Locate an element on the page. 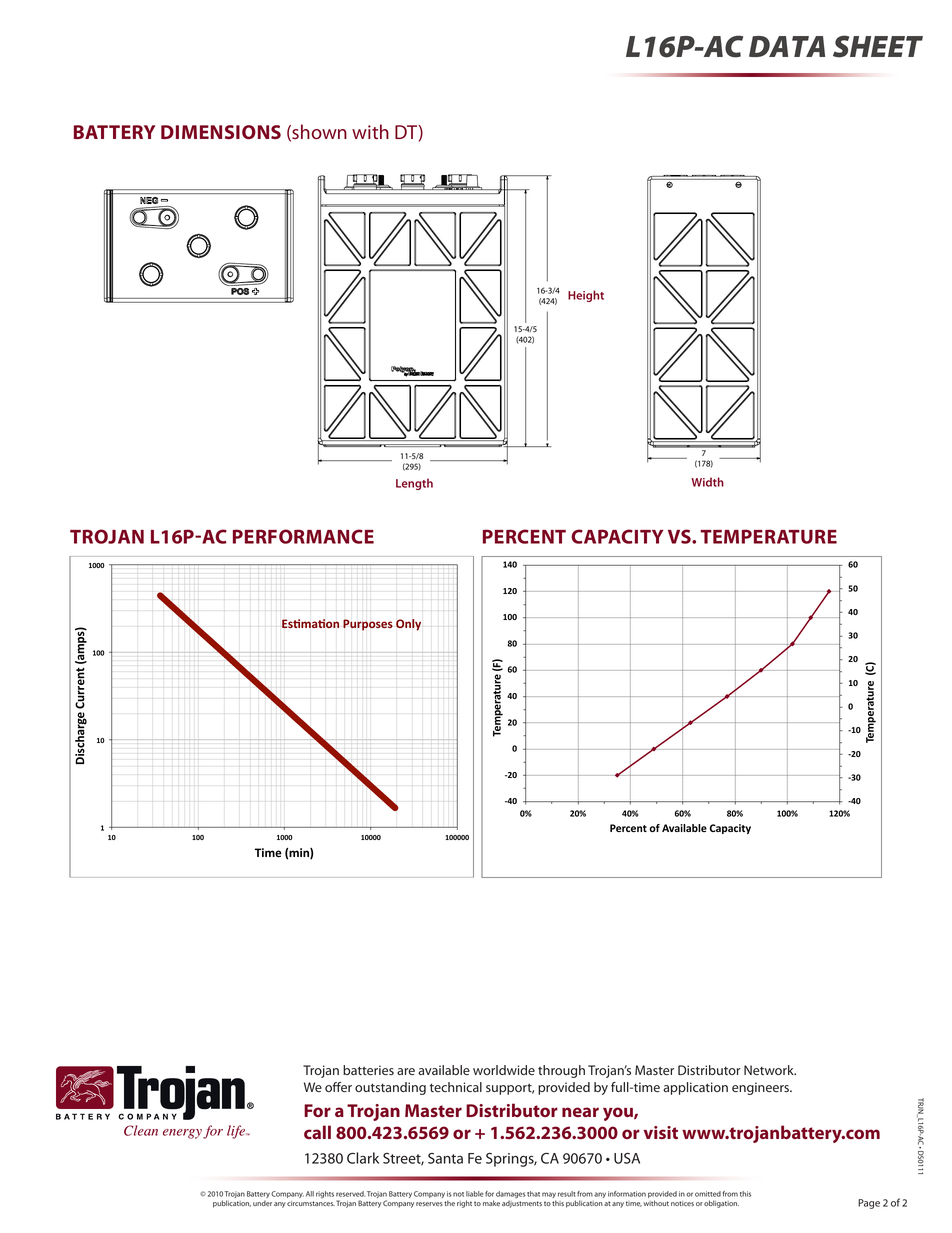 This document has height=1233, width=952. DIMENSIONS is located at coordinates (221, 132).
